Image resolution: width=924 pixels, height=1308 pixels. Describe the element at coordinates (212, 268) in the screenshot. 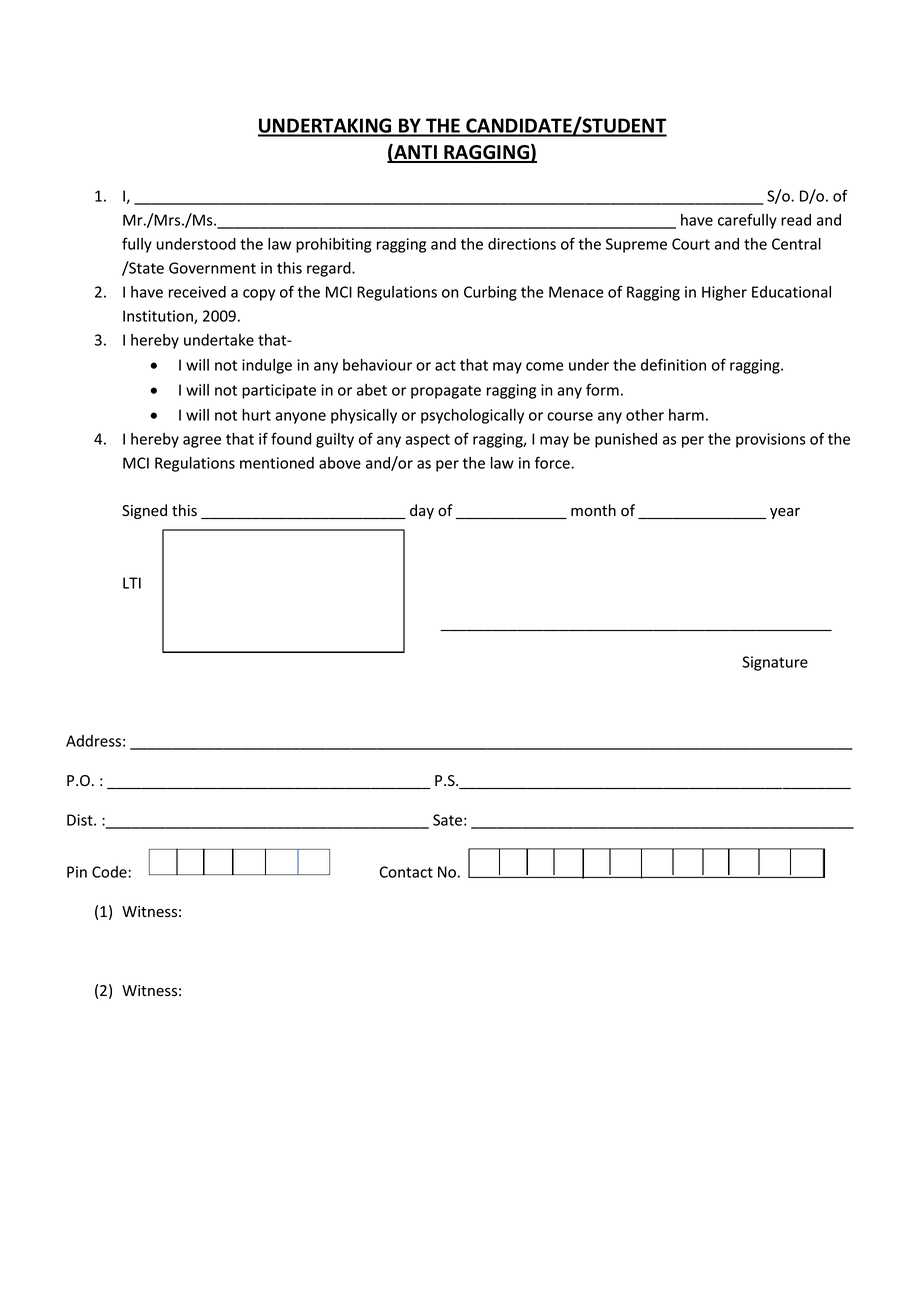

I see `Government` at that location.
